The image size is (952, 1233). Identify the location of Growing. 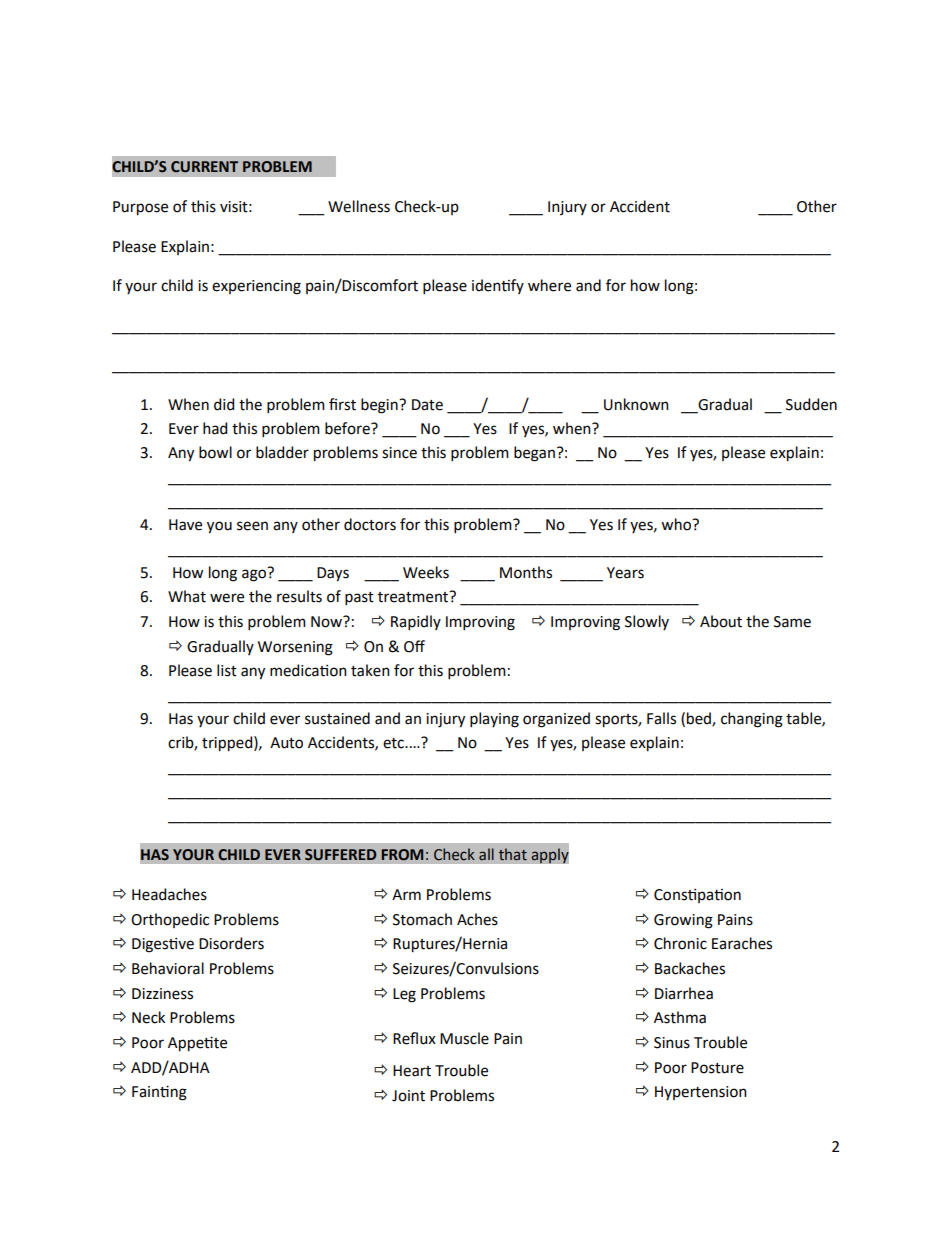
(683, 921).
